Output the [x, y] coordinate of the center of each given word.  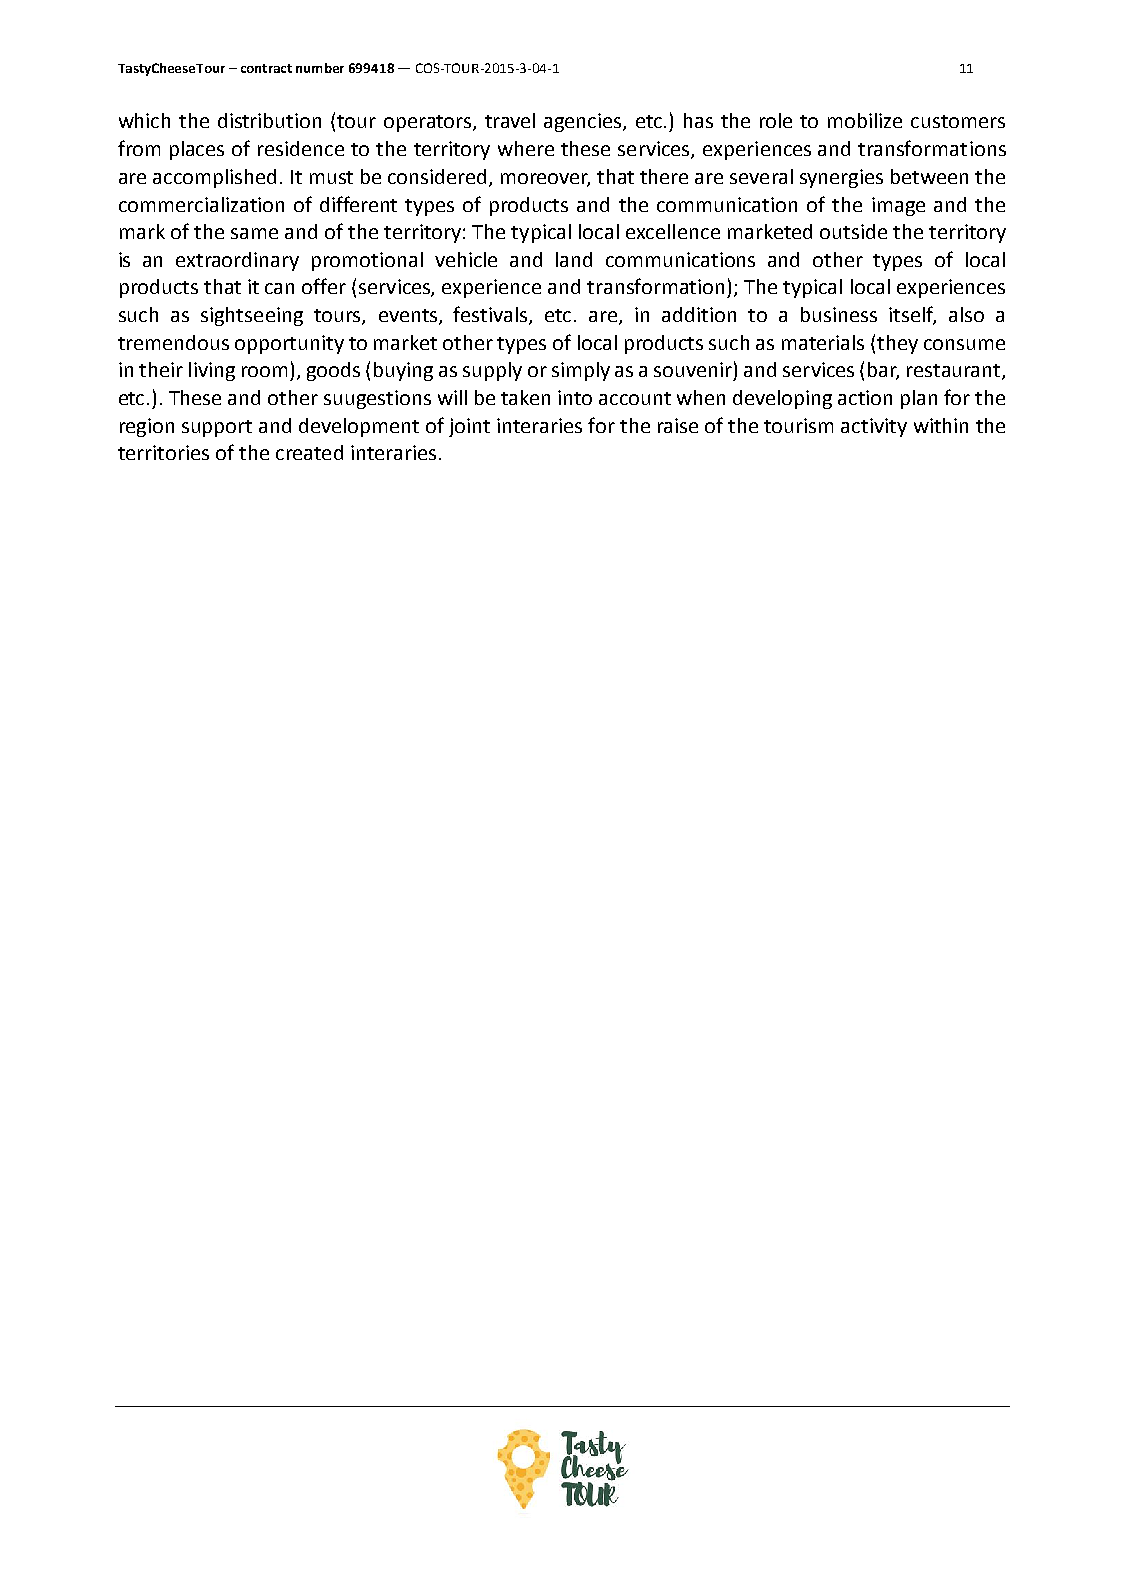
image [898, 206]
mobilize [865, 120]
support [217, 428]
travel [510, 120]
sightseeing [252, 316]
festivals [491, 315]
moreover [545, 180]
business [839, 314]
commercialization [201, 204]
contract [266, 68]
